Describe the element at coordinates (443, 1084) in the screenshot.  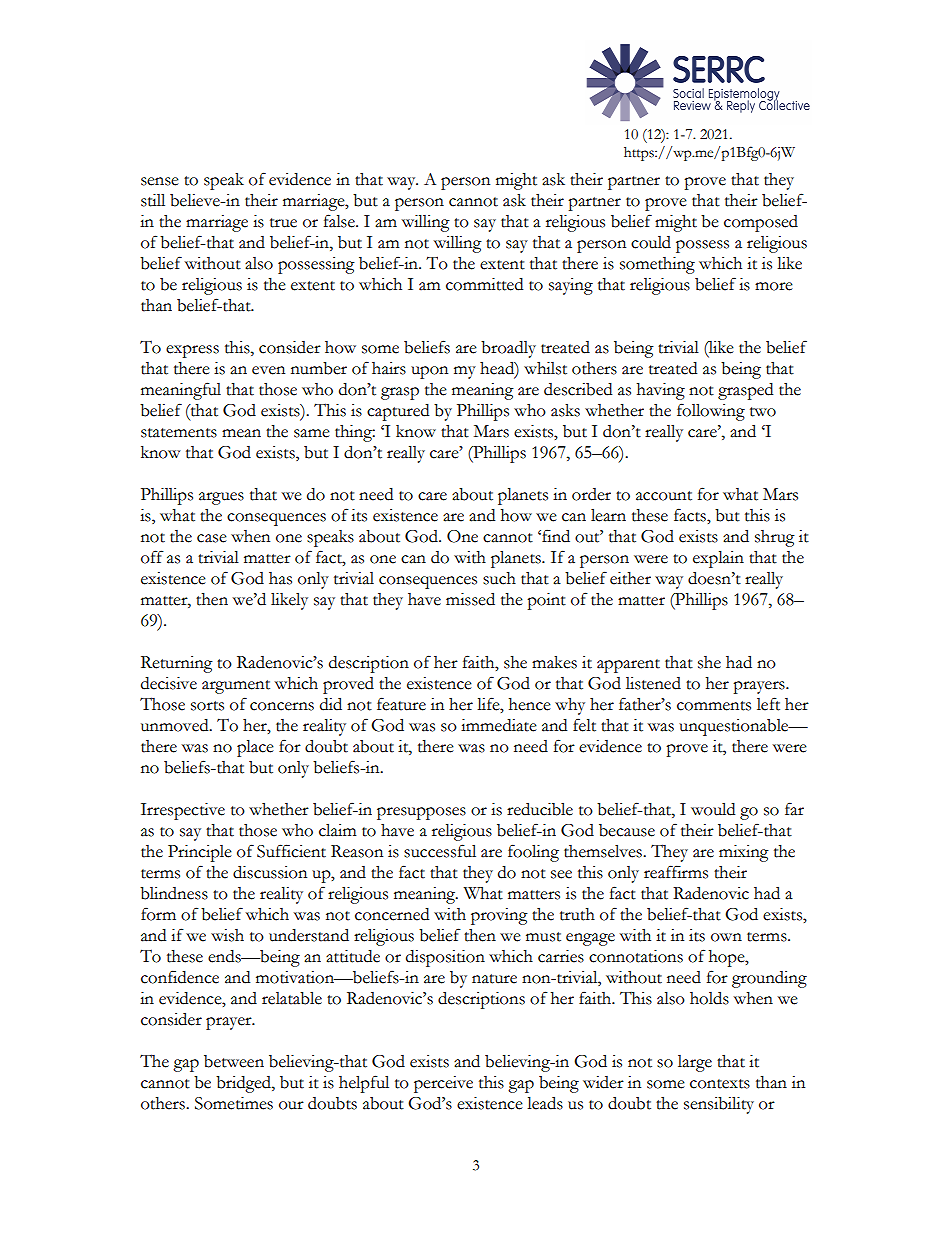
I see `perceive` at that location.
